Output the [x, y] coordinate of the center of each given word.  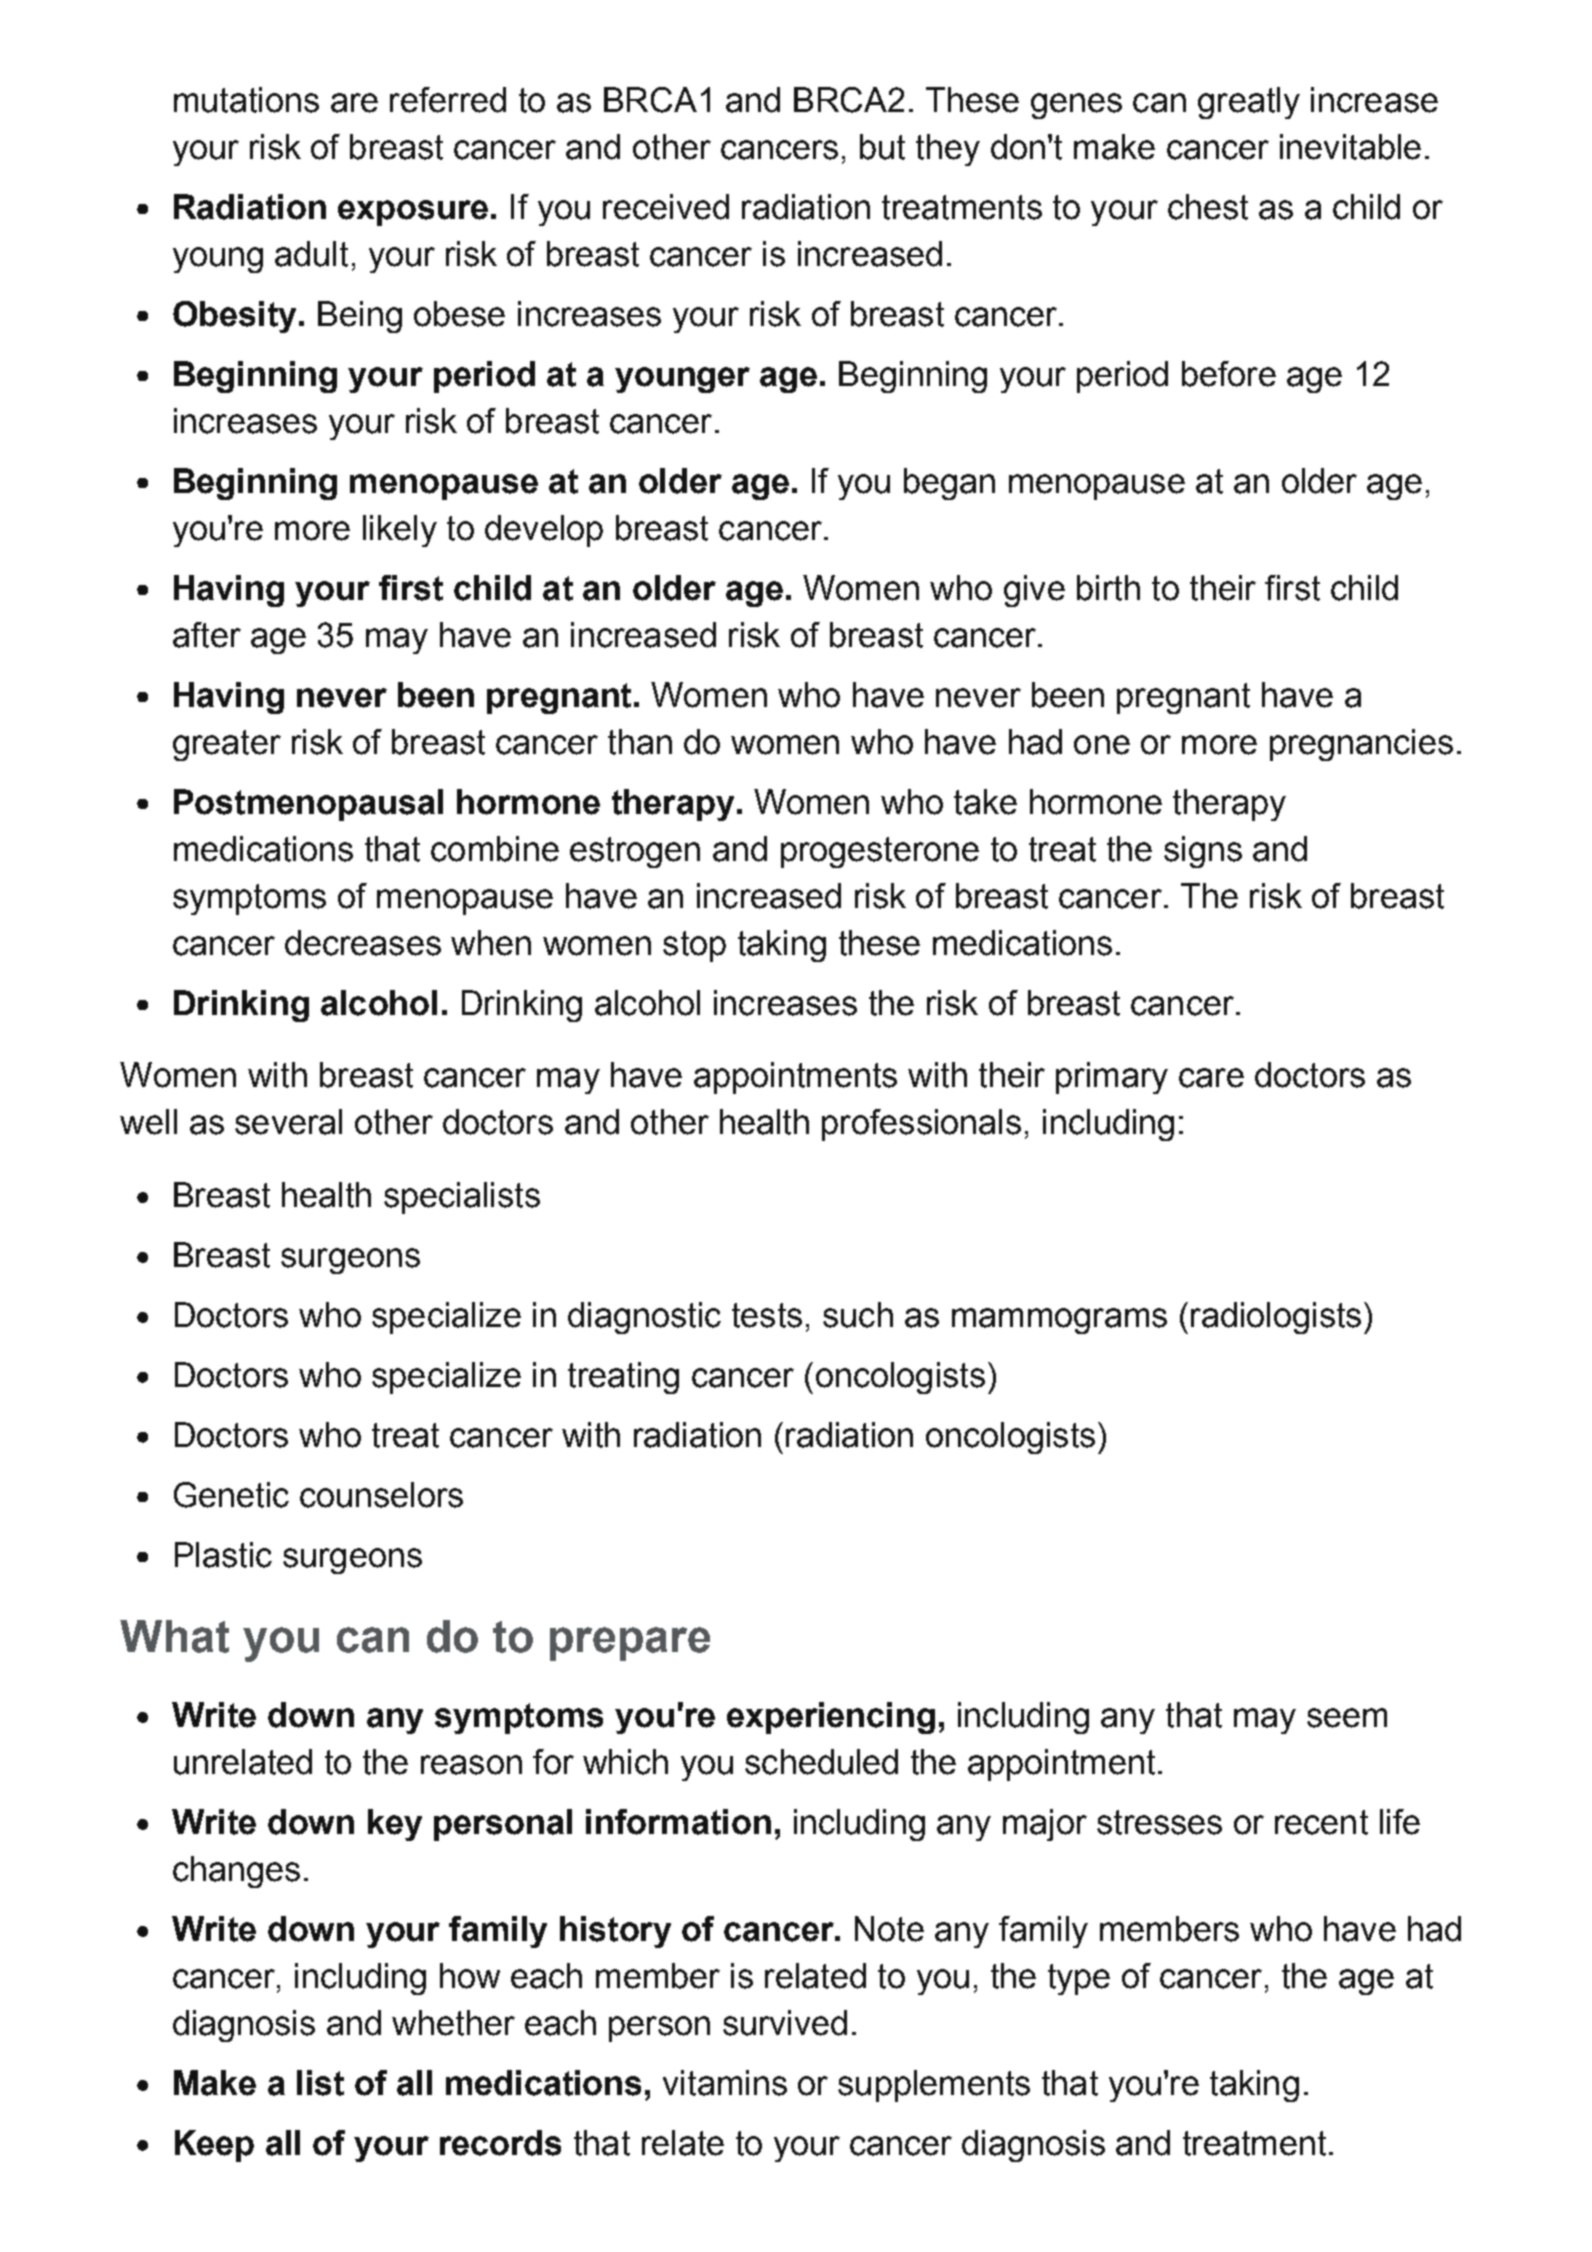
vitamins [725, 2083]
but [882, 147]
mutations [246, 100]
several [288, 1122]
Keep [214, 2146]
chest [1208, 207]
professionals [921, 1125]
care [1211, 1078]
